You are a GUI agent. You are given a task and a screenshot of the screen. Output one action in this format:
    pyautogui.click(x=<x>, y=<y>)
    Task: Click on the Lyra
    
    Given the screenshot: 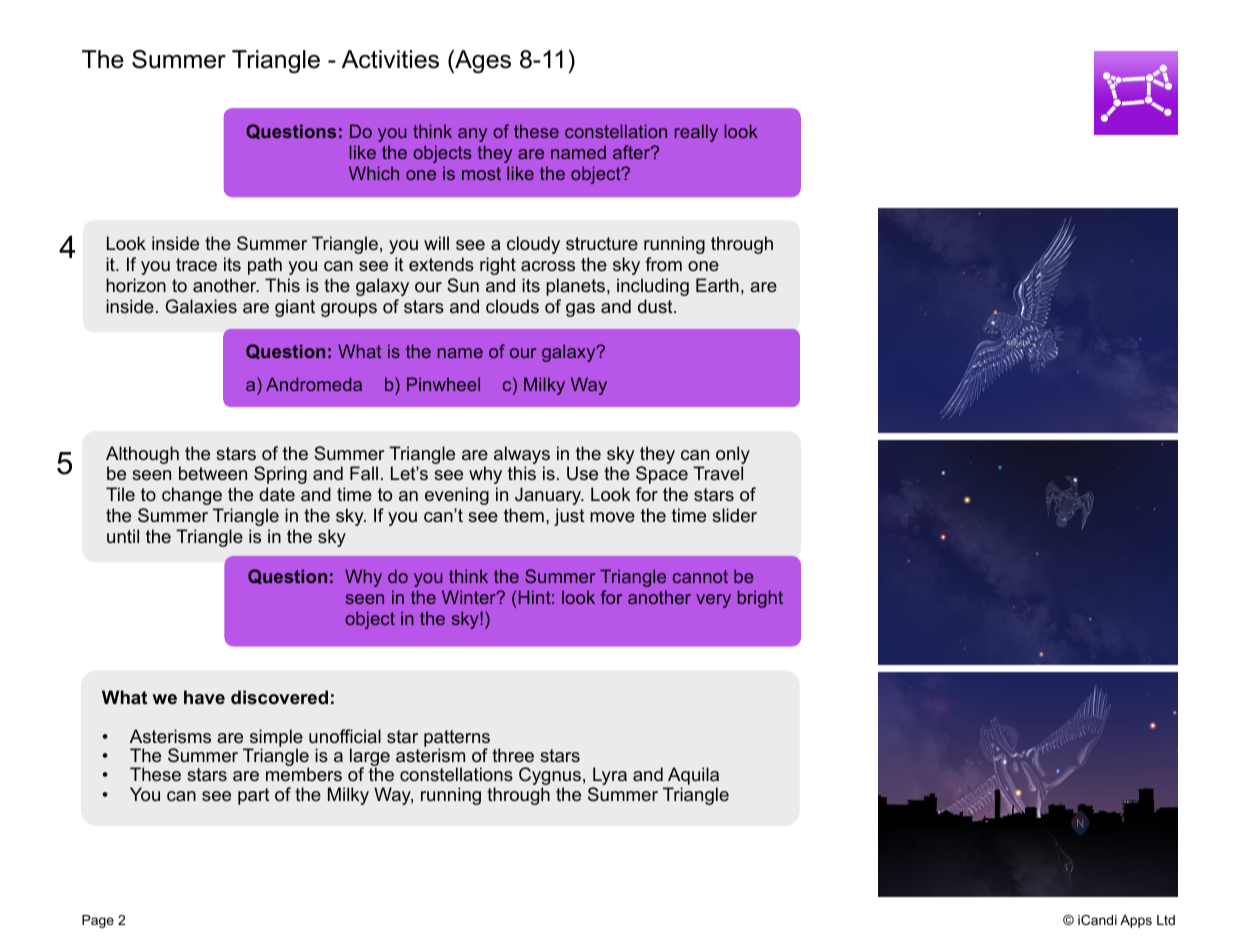 What is the action you would take?
    pyautogui.click(x=609, y=777)
